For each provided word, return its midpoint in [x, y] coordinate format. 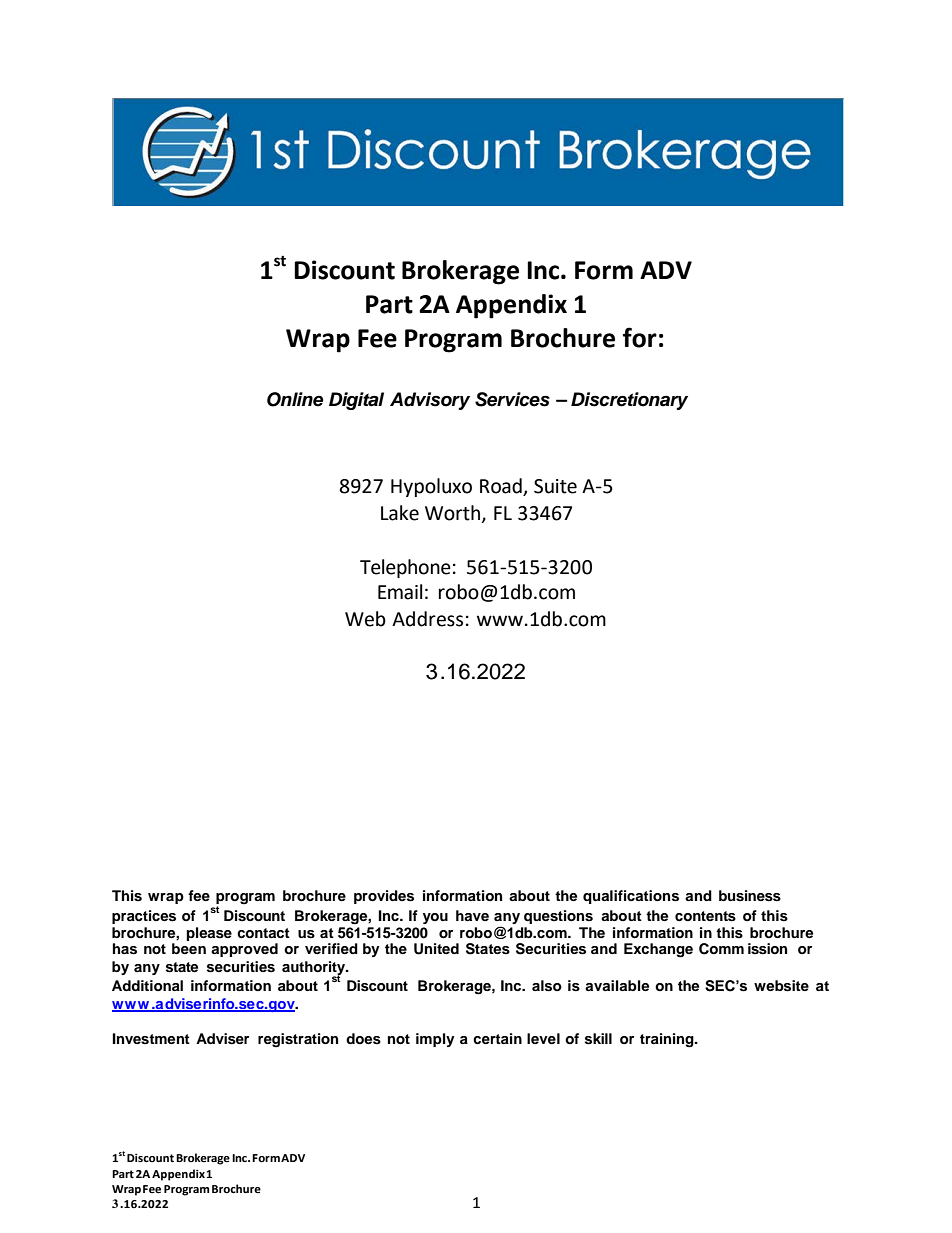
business [750, 896]
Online [295, 399]
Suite [555, 486]
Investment [151, 1039]
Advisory [430, 401]
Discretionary [629, 401]
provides [384, 897]
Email [400, 592]
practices [144, 917]
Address [427, 619]
